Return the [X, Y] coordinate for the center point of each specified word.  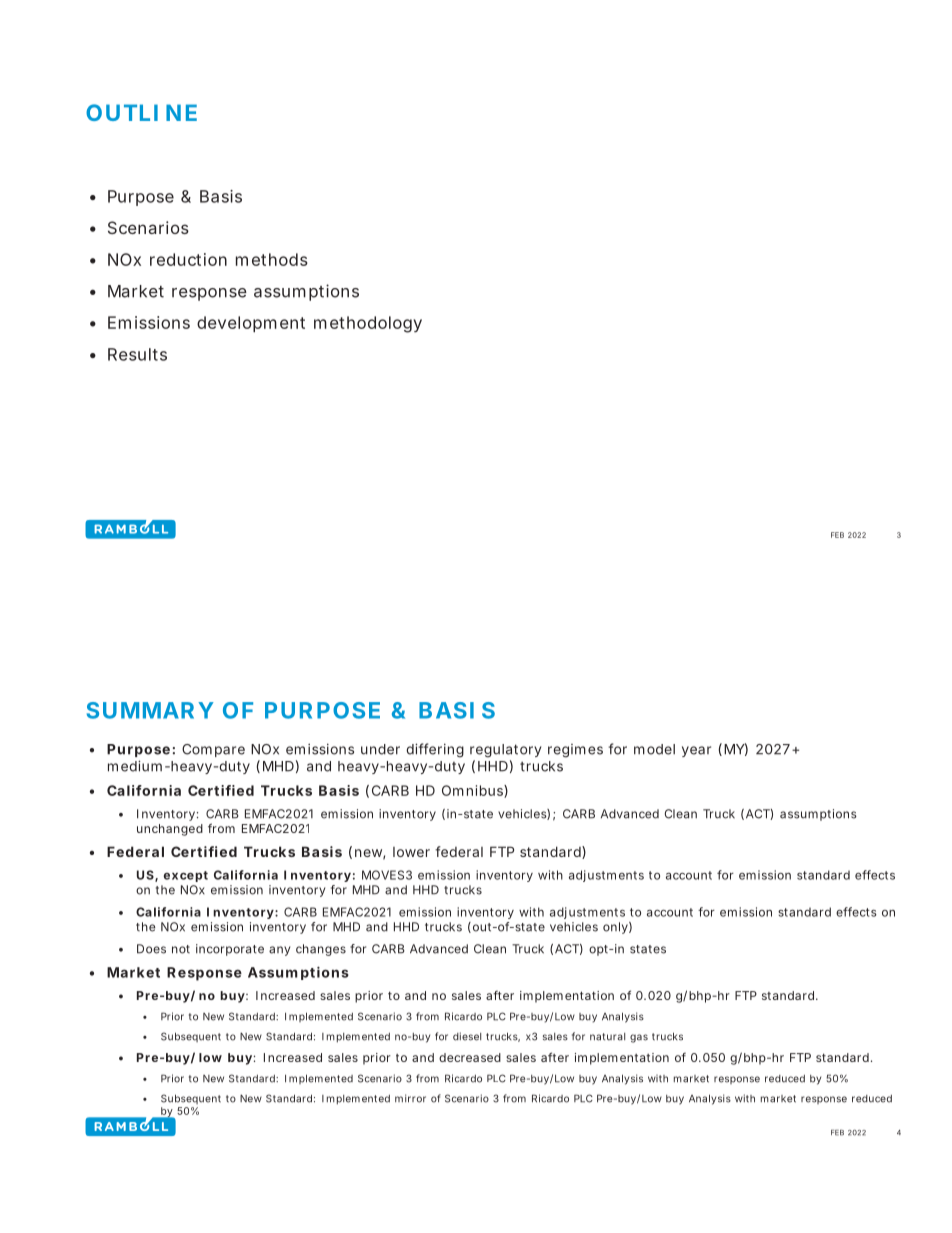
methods [272, 259]
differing [435, 750]
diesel [467, 1036]
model [654, 749]
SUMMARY [150, 710]
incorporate [230, 950]
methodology [368, 324]
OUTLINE [141, 112]
